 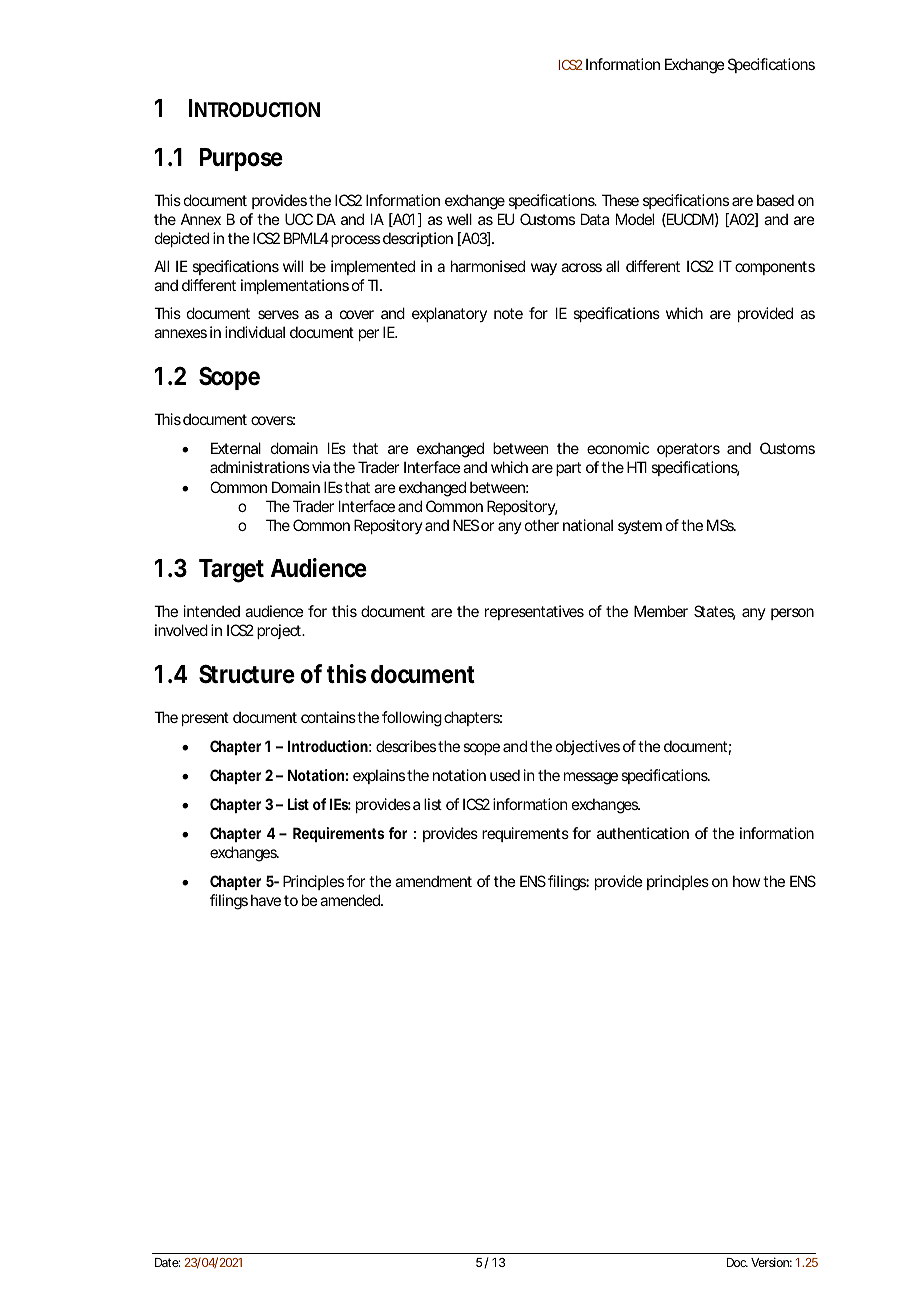 What do you see at coordinates (167, 1262) in the image?
I see `Date` at bounding box center [167, 1262].
